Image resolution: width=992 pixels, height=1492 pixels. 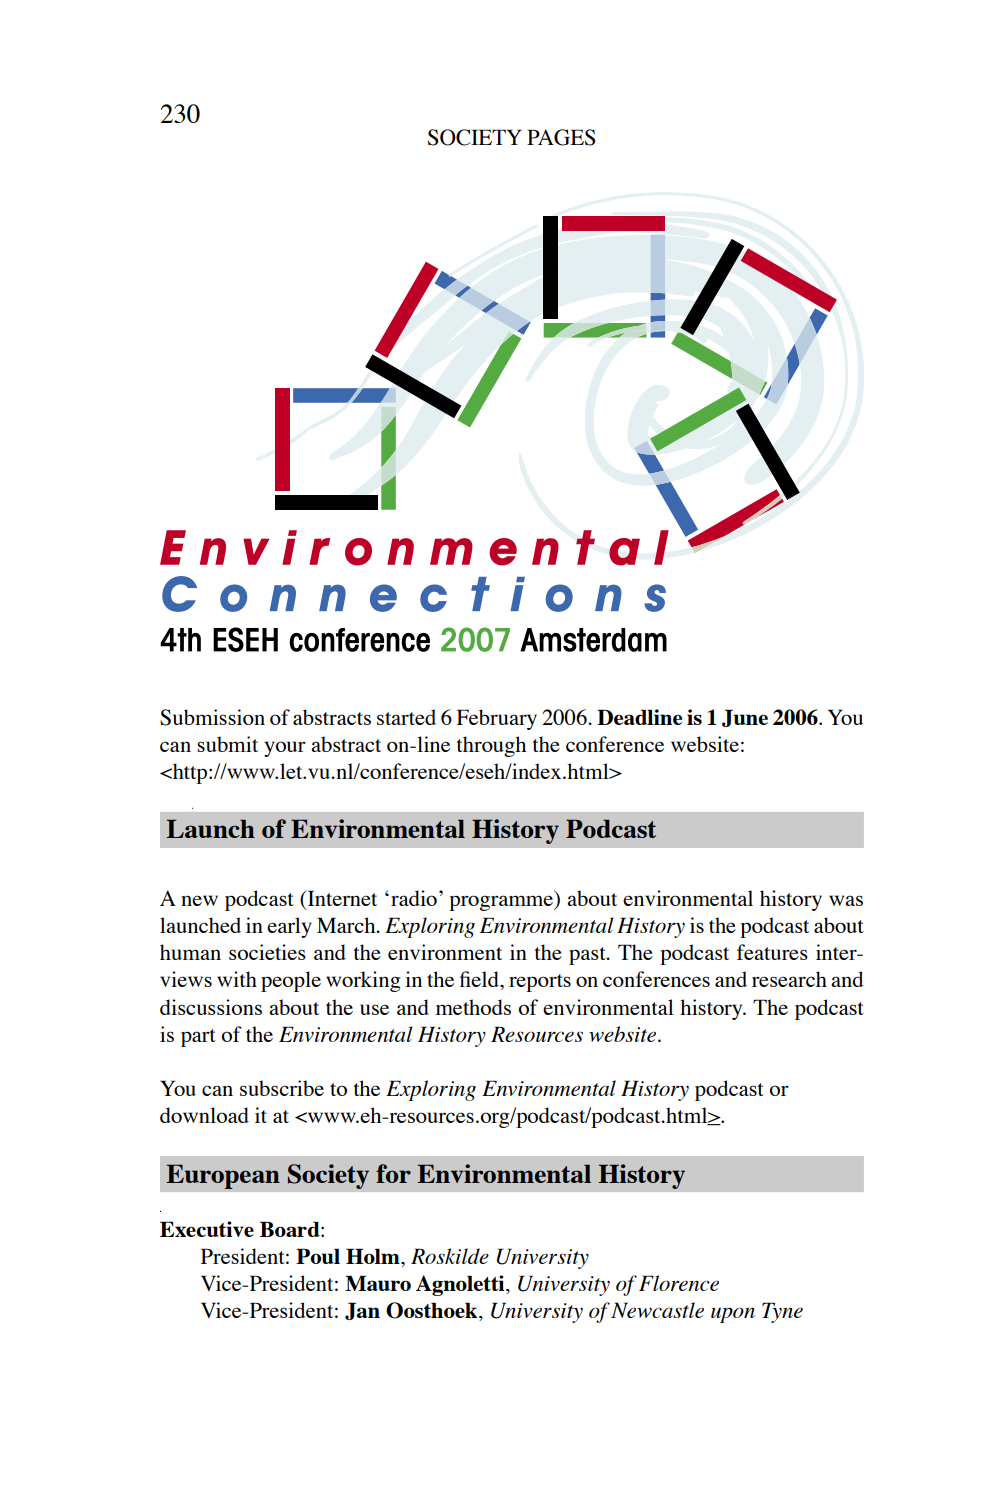 I want to click on through, so click(x=491, y=746).
